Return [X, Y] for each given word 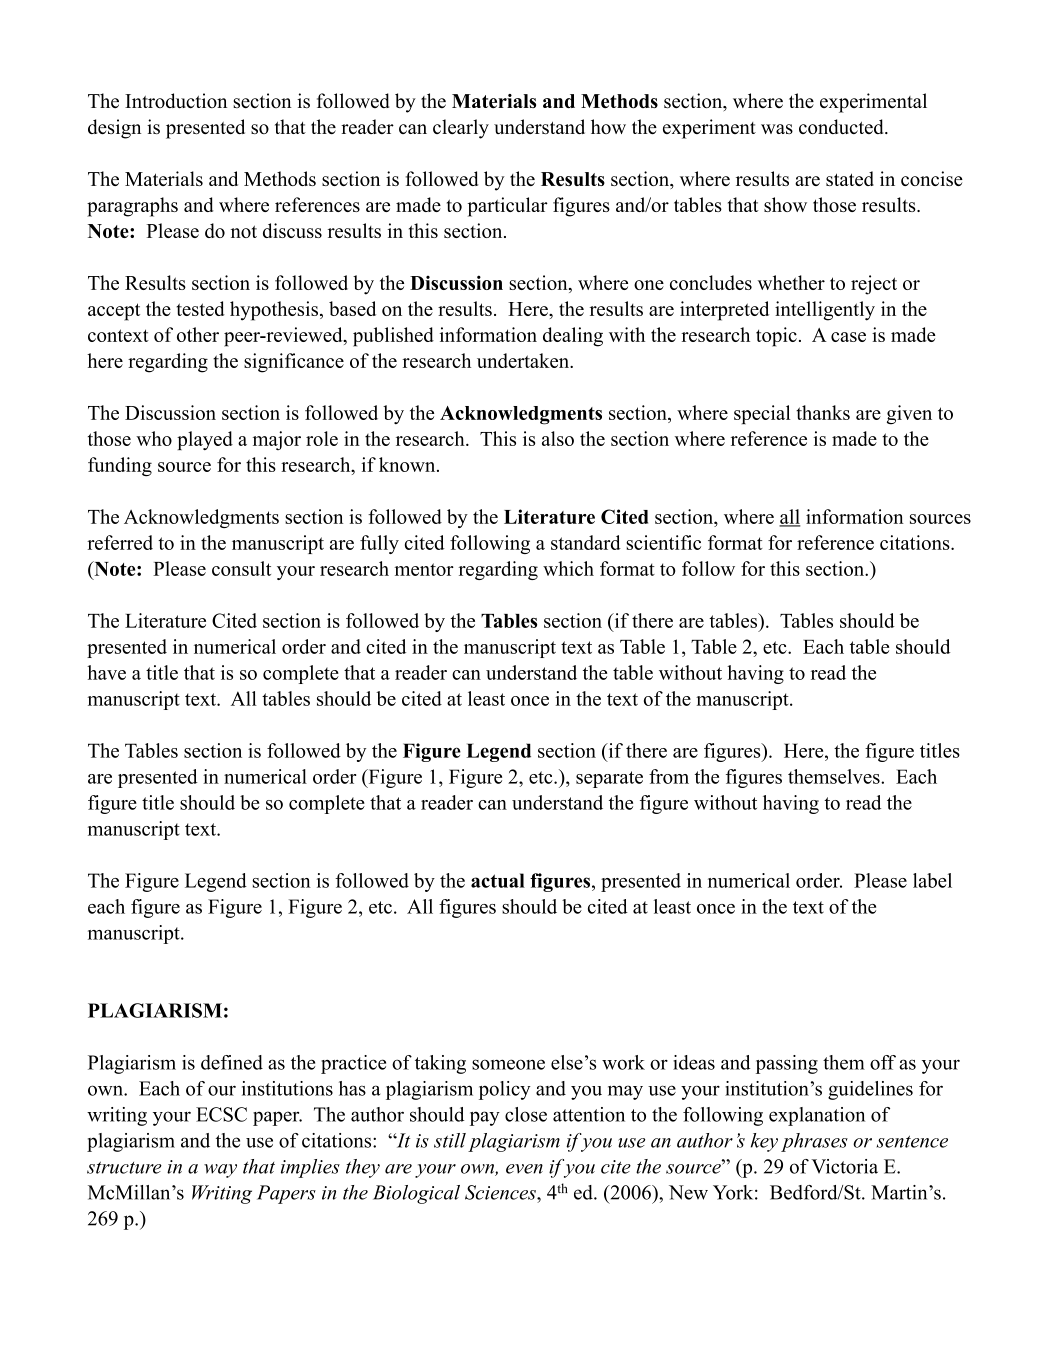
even [524, 1169]
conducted [842, 126]
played [205, 440]
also [558, 438]
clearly [461, 129]
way [220, 1171]
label [932, 880]
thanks [823, 412]
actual [498, 880]
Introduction [176, 100]
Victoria [844, 1166]
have [106, 672]
